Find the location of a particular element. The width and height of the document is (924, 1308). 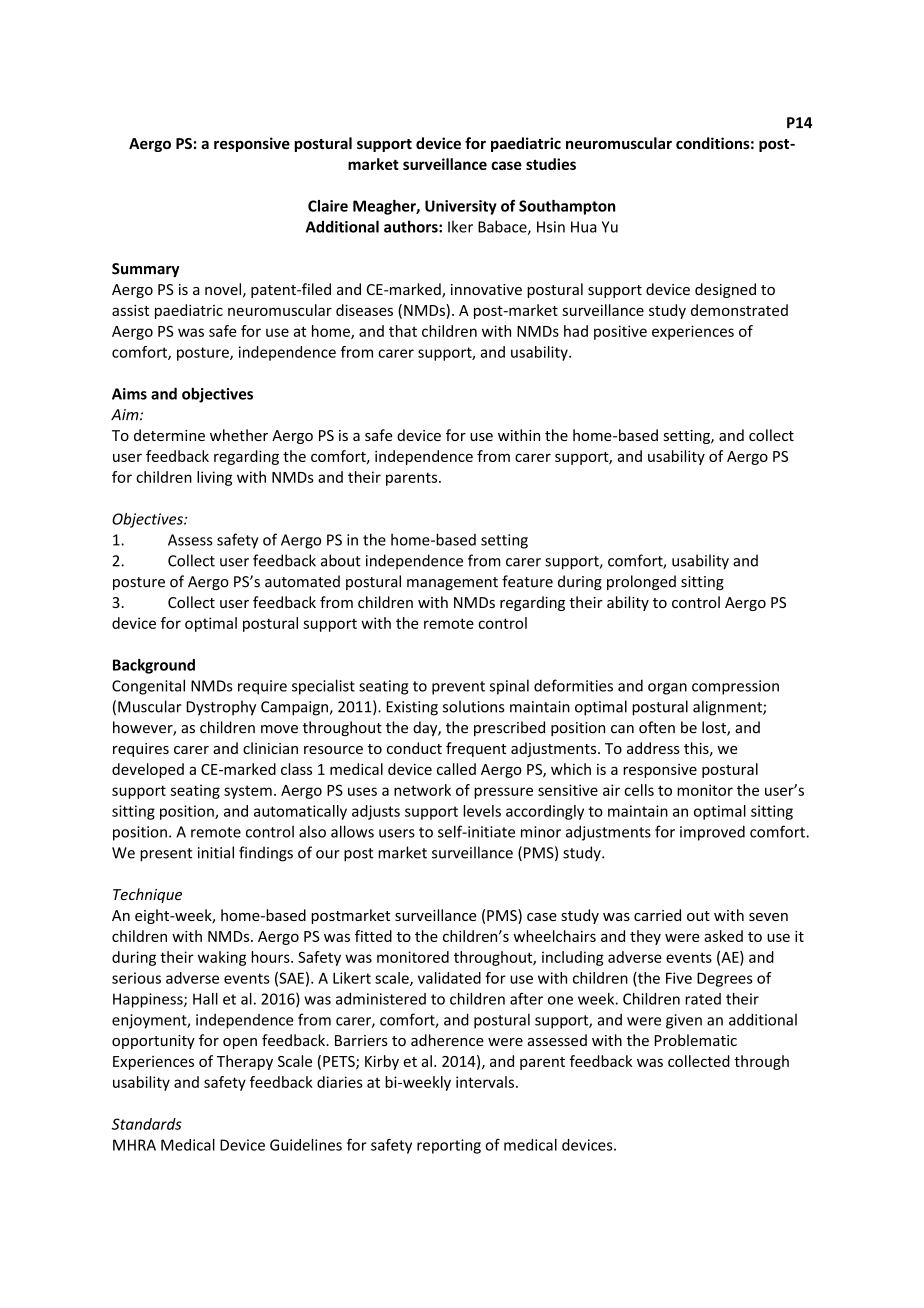

reporting is located at coordinates (449, 1146).
